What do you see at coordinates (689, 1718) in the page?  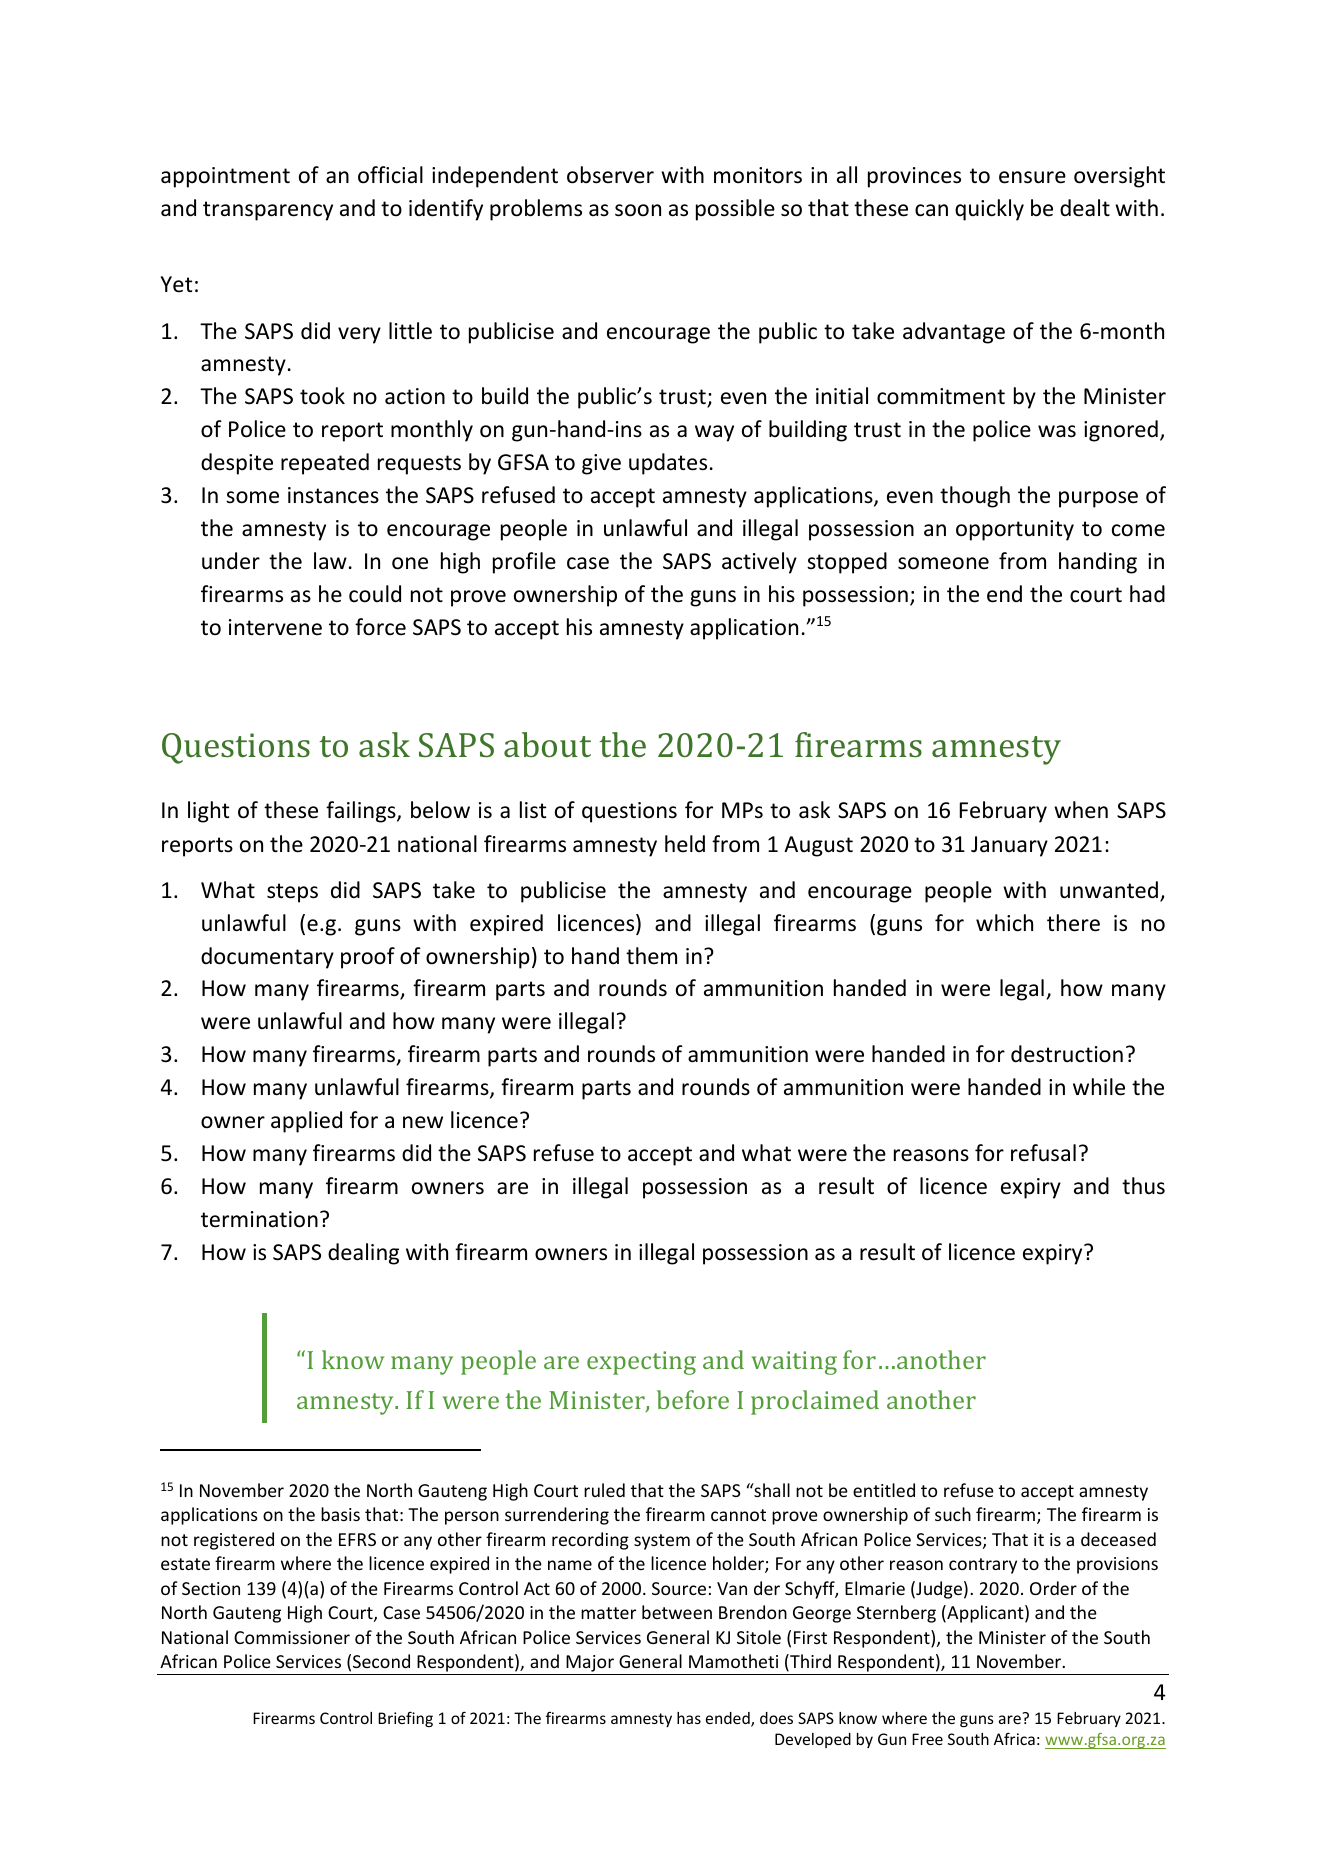 I see `has` at bounding box center [689, 1718].
